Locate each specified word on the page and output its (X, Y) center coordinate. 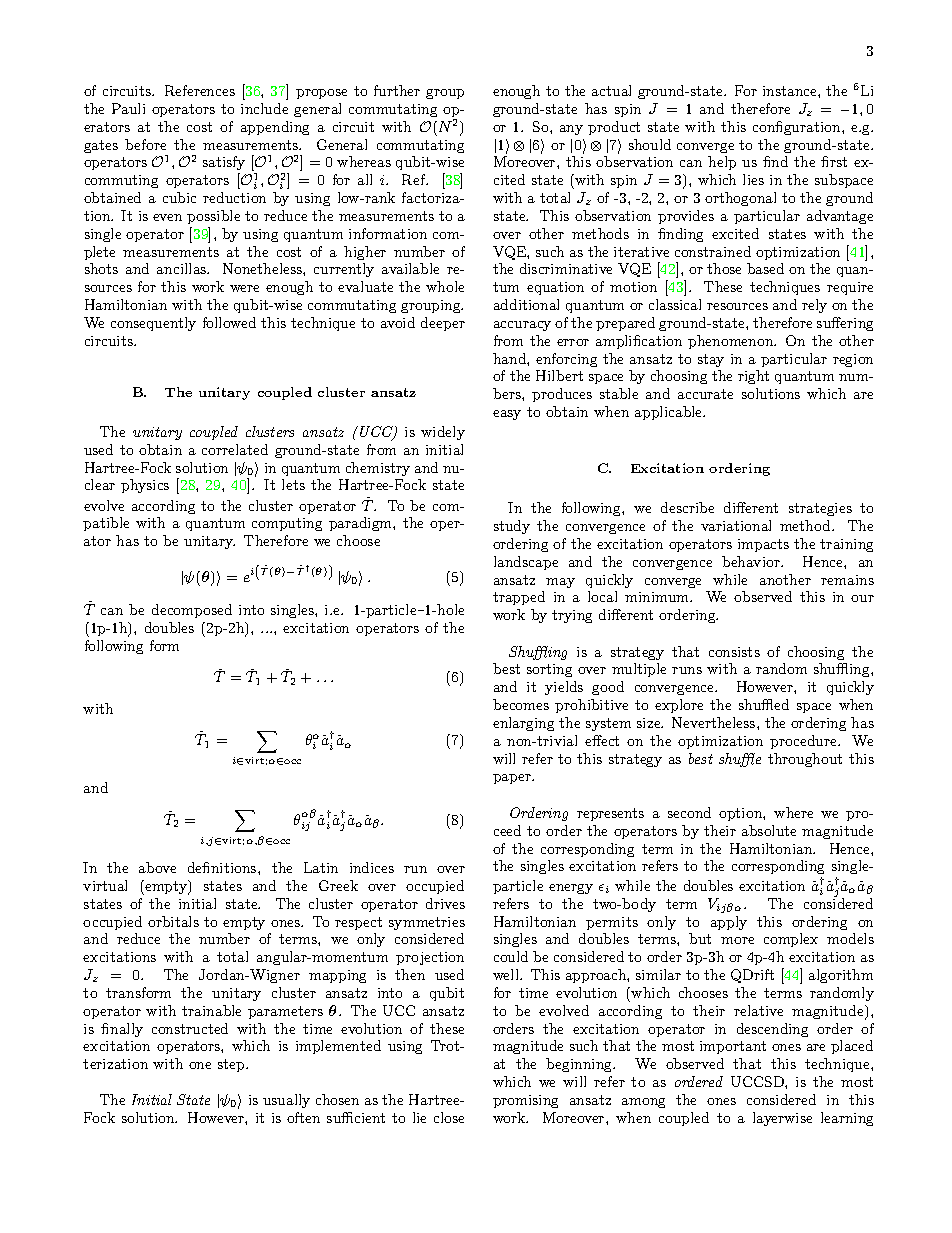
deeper (443, 324)
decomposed (192, 611)
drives (445, 903)
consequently (153, 324)
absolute (769, 830)
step (232, 1065)
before (145, 144)
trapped (519, 598)
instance (791, 91)
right (753, 377)
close (449, 1117)
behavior (752, 561)
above (157, 867)
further (397, 90)
